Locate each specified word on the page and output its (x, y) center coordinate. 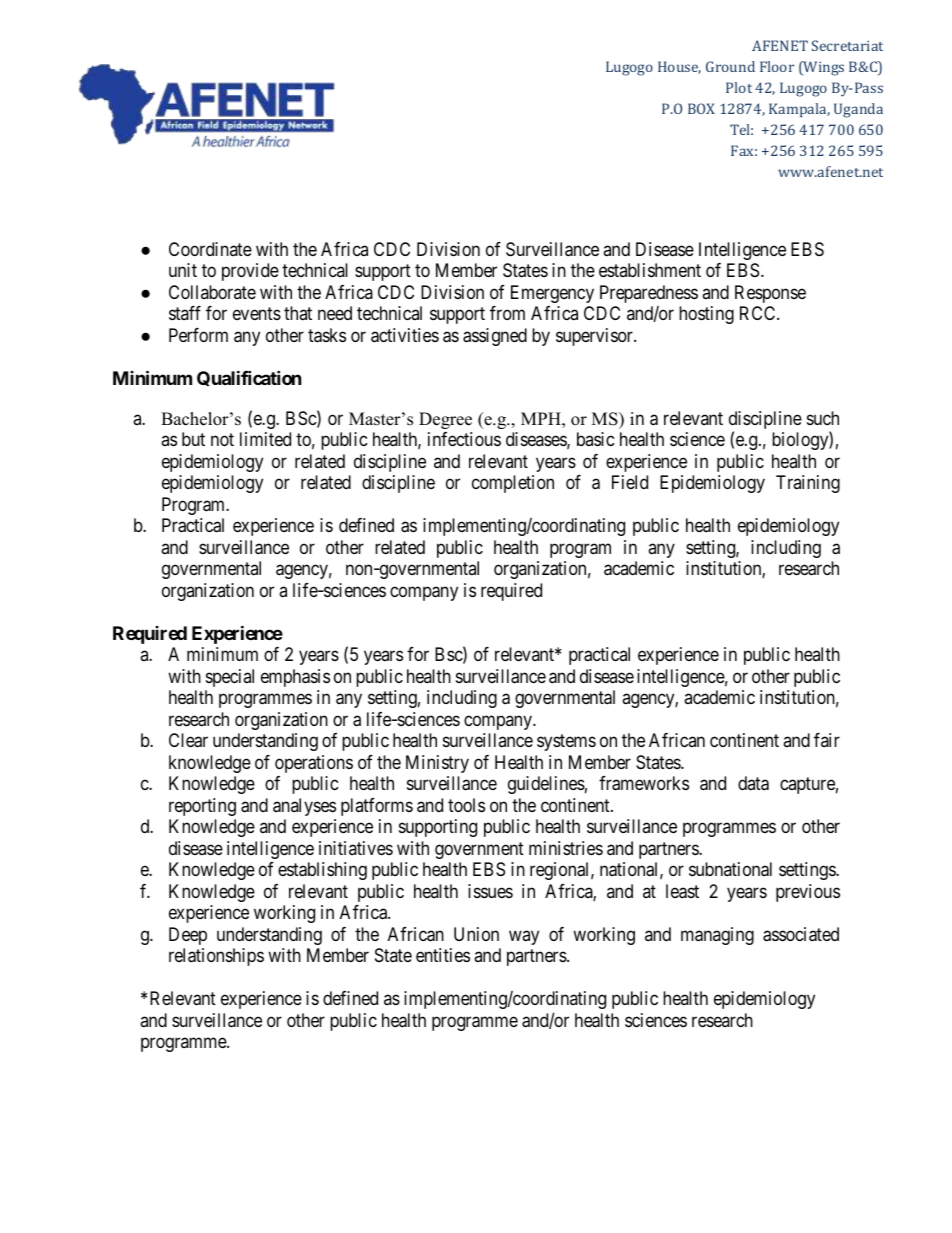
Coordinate (210, 249)
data (753, 783)
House (679, 67)
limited (265, 439)
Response (770, 294)
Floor (777, 66)
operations (314, 764)
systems (566, 742)
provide (250, 272)
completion (513, 484)
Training (808, 484)
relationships (216, 957)
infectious (464, 439)
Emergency (552, 294)
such (823, 418)
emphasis (295, 678)
